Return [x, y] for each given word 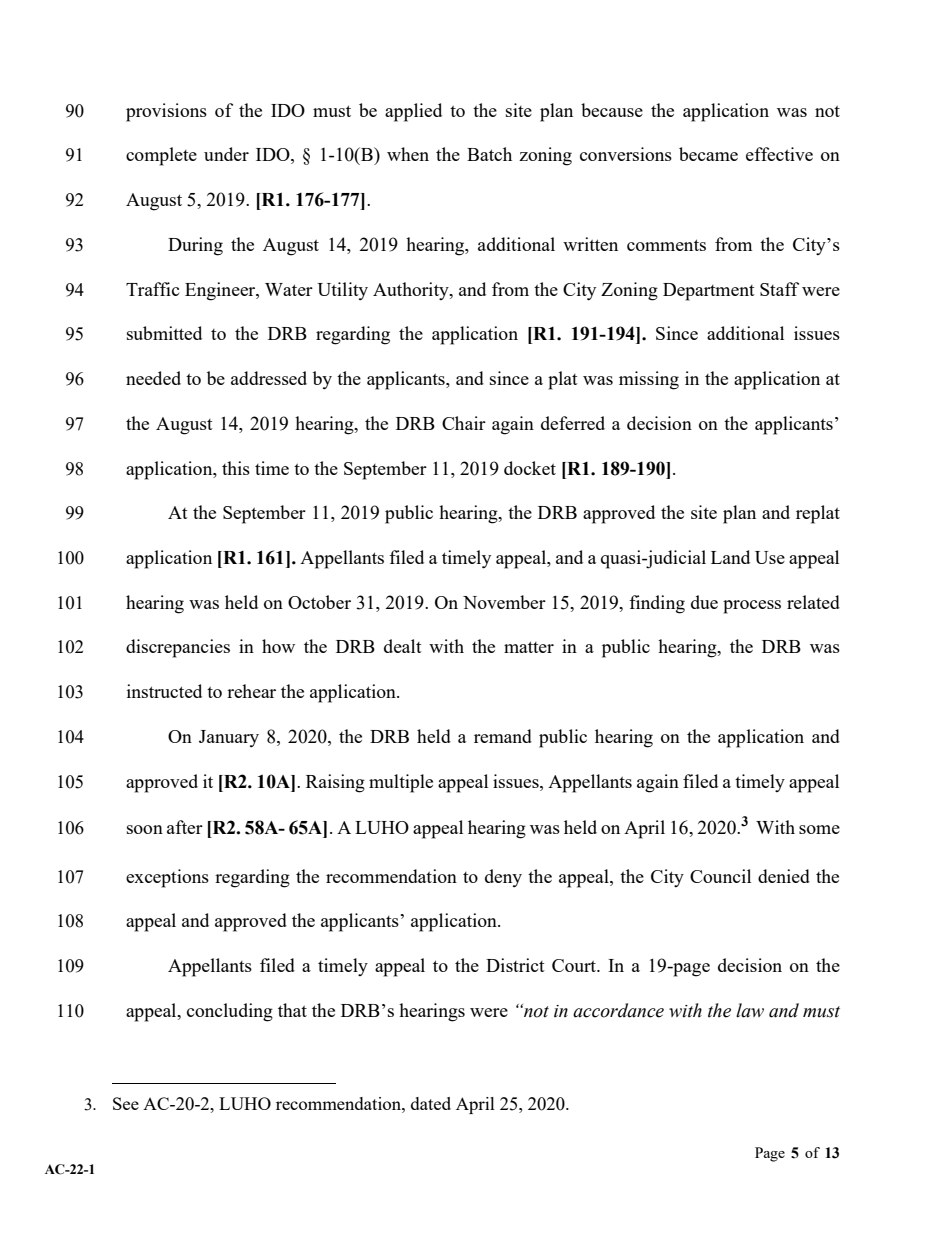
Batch [489, 154]
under [226, 154]
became [708, 154]
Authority [412, 291]
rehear [251, 691]
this [236, 468]
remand [503, 736]
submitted [164, 333]
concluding [230, 1012]
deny [503, 878]
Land [730, 557]
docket [530, 468]
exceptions [167, 878]
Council [720, 876]
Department [709, 292]
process [752, 607]
